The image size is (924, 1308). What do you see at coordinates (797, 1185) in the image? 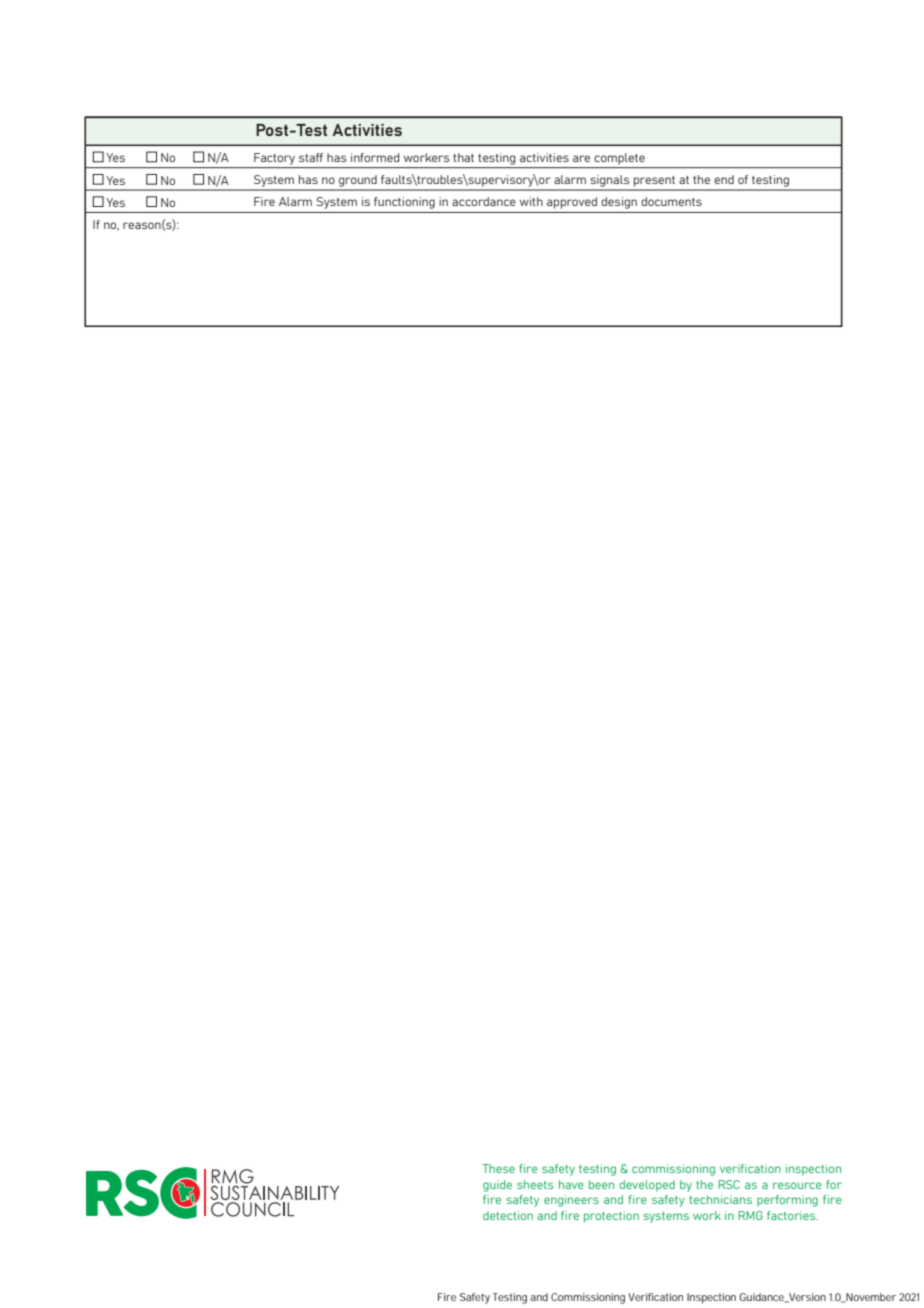
I see `resource` at bounding box center [797, 1185].
